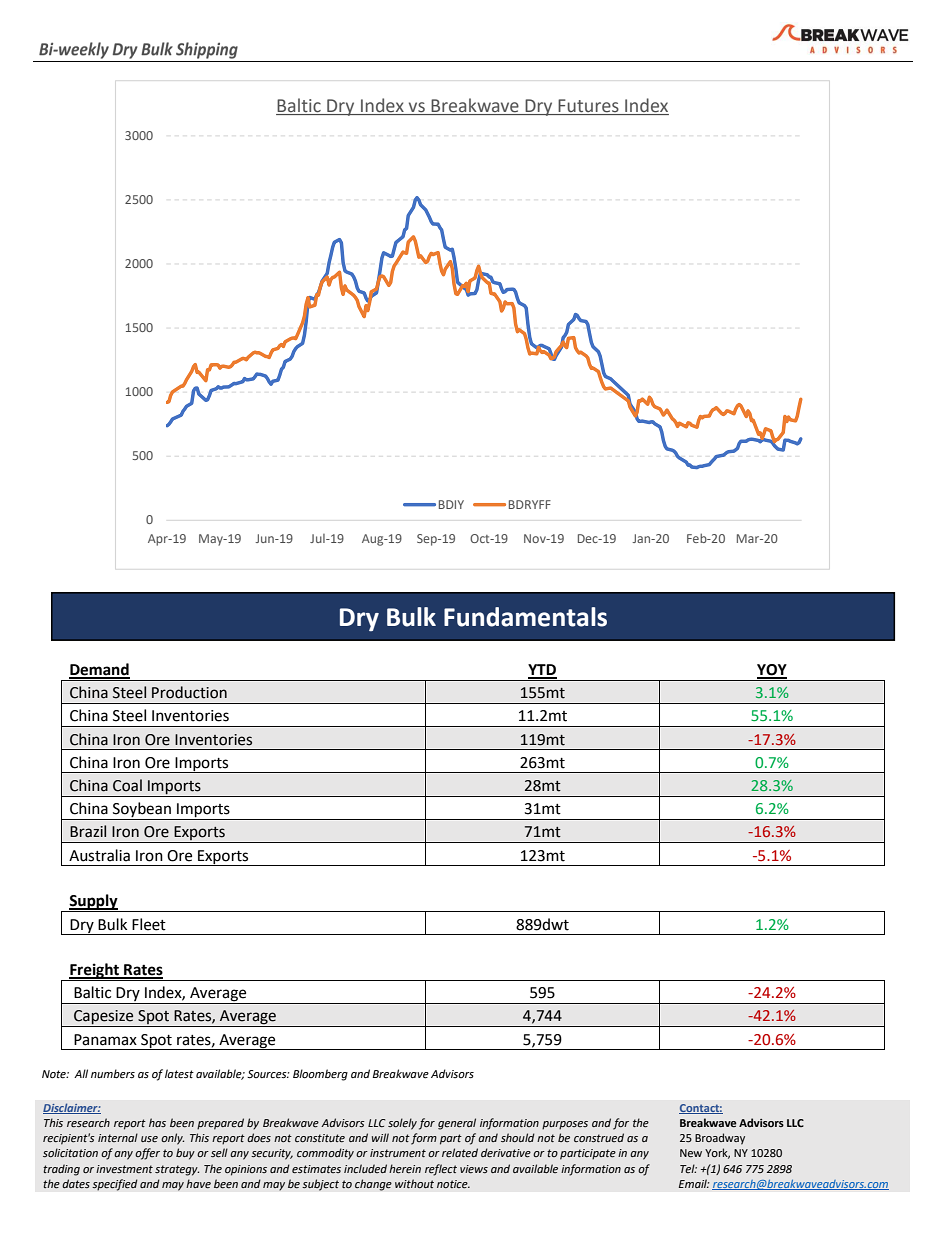  I want to click on instrument, so click(398, 1153).
